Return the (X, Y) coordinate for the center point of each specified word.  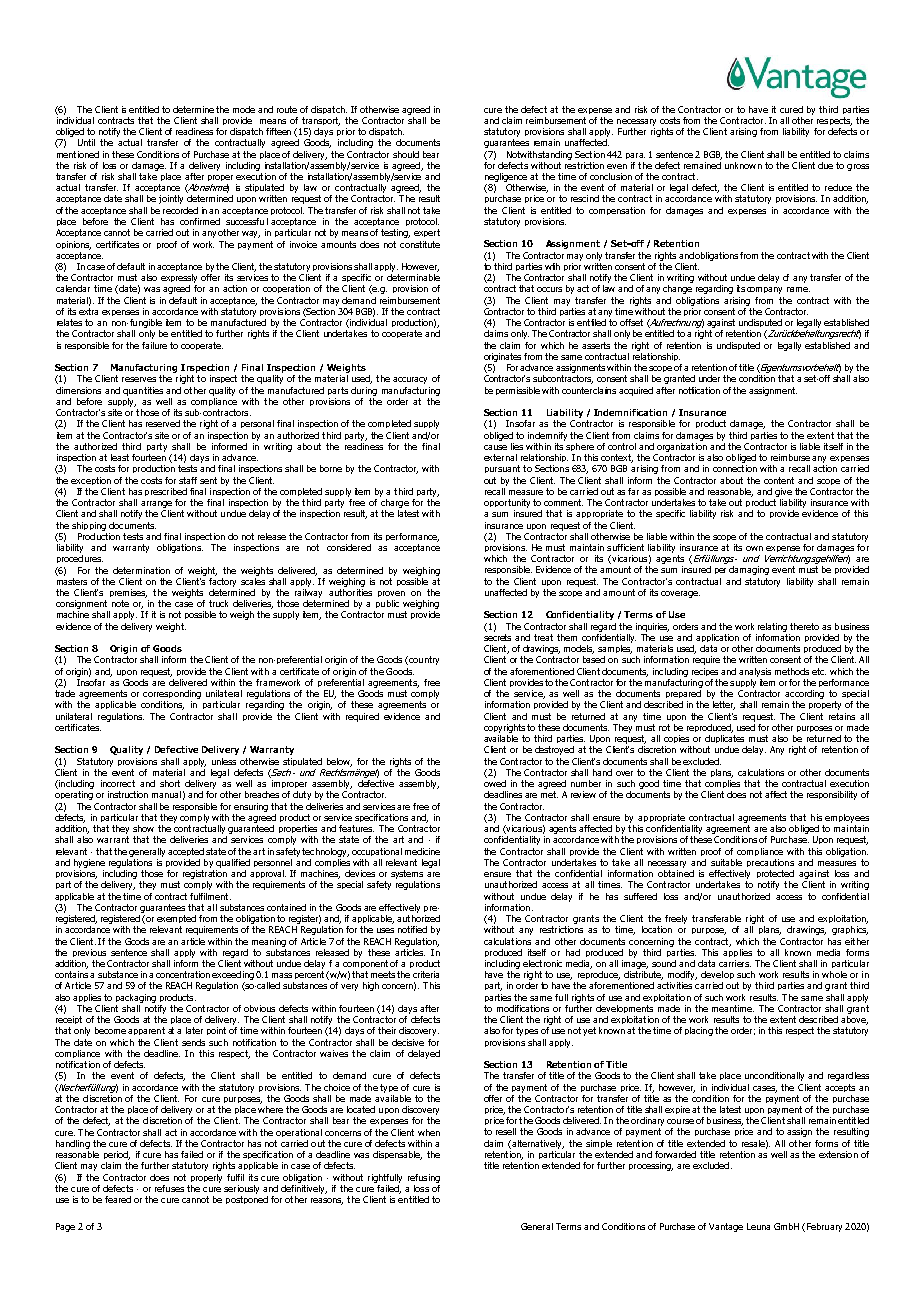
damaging (749, 570)
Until (86, 142)
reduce (838, 187)
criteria (426, 974)
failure (154, 345)
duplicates (726, 741)
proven (391, 594)
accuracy (410, 380)
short (170, 783)
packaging (136, 998)
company (764, 290)
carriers (735, 963)
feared (118, 1199)
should (406, 154)
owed (495, 783)
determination (141, 570)
